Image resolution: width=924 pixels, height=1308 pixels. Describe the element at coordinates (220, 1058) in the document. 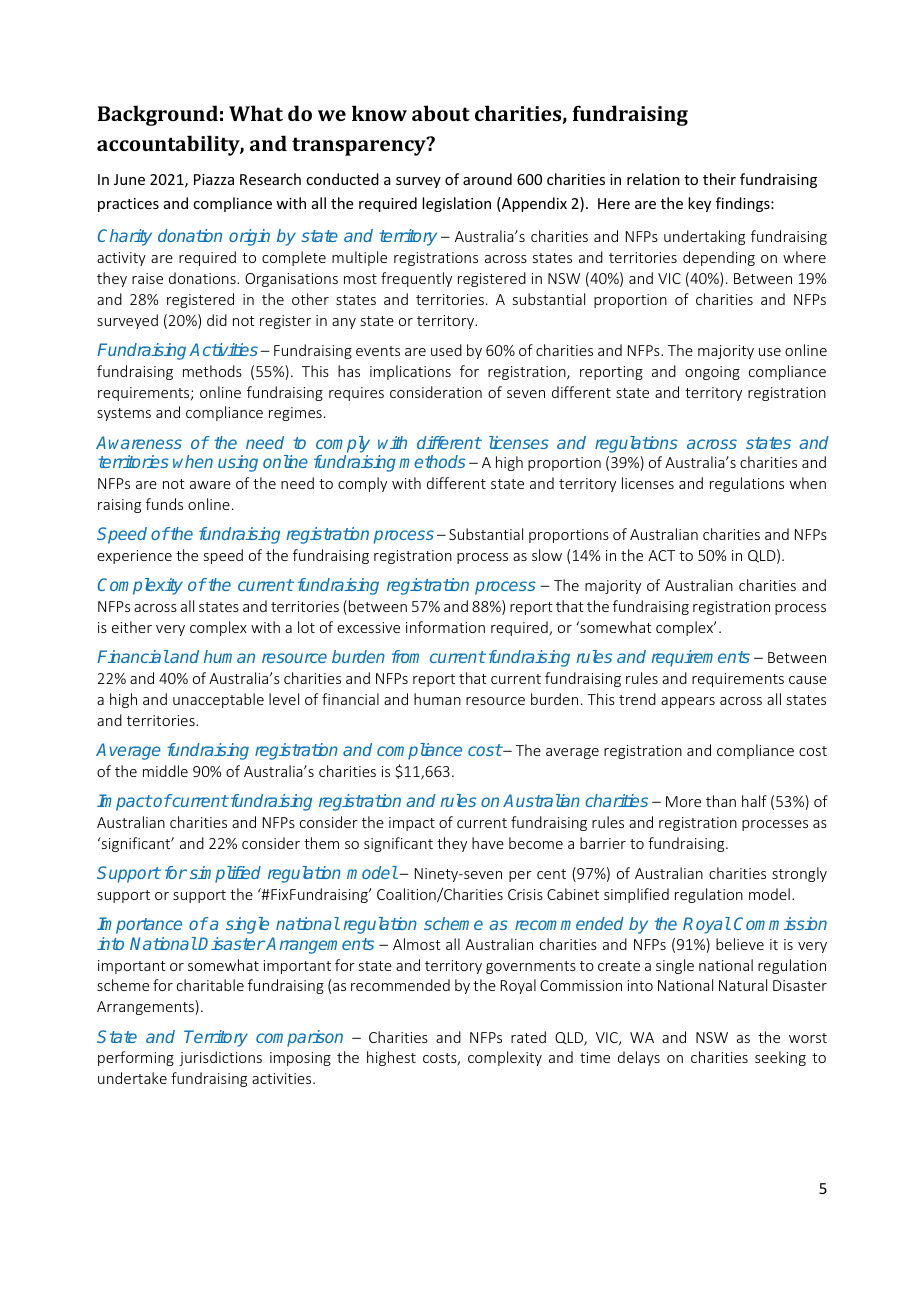

I see `jurisdictions` at that location.
